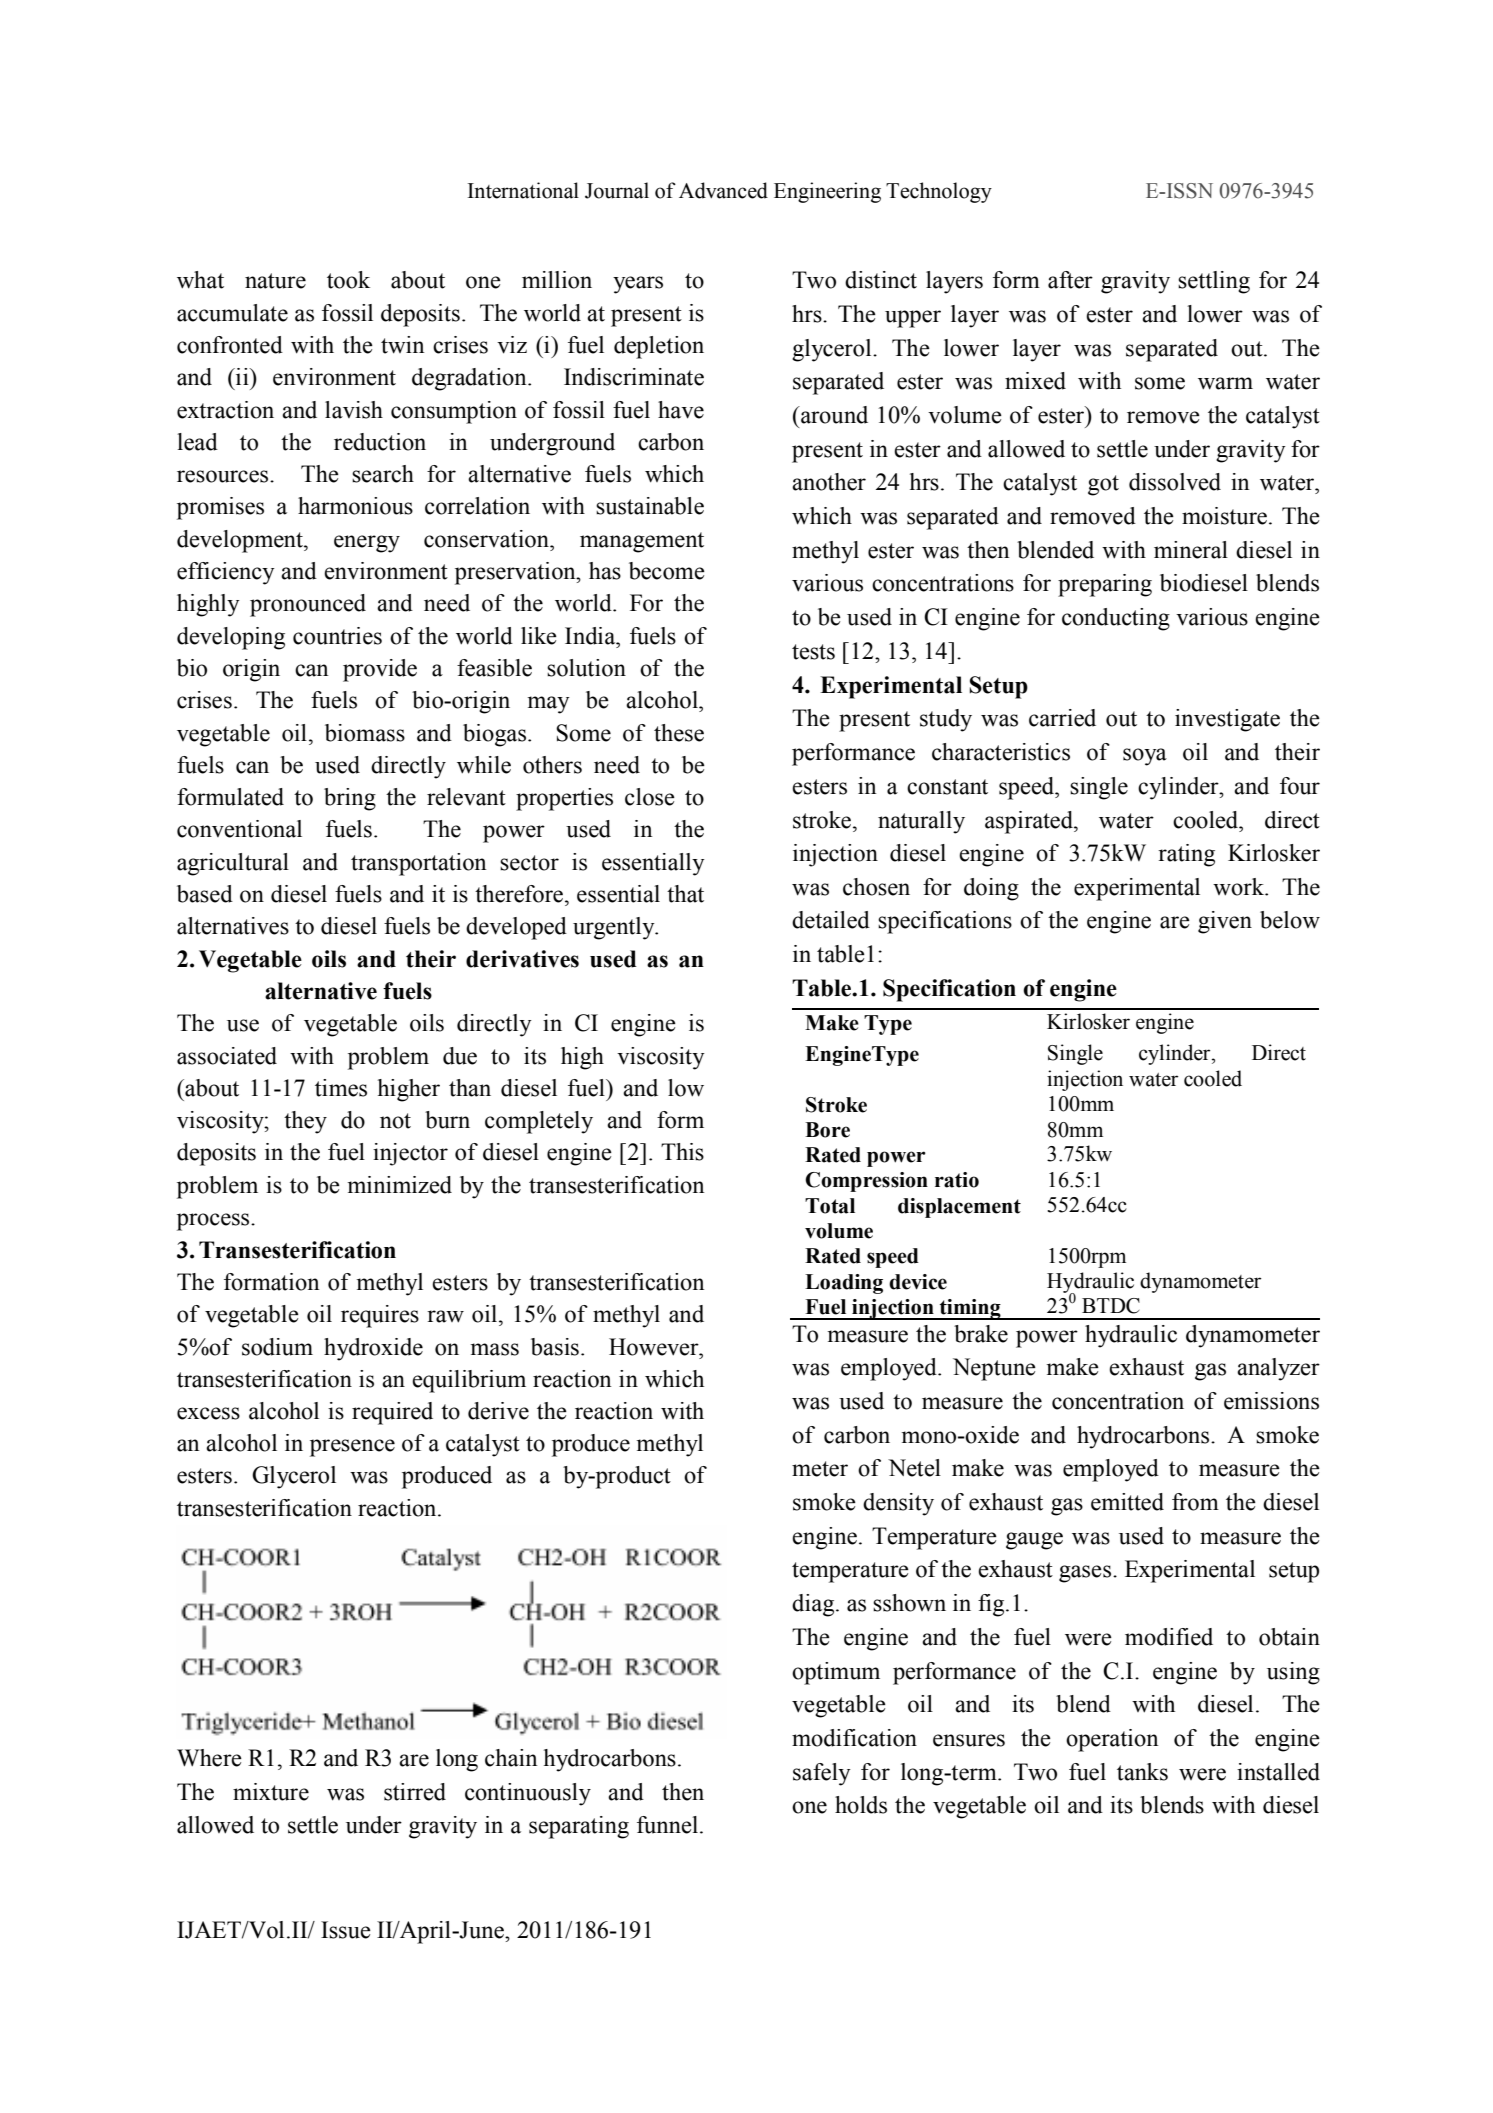 The width and height of the screenshot is (1493, 2113). Describe the element at coordinates (667, 1825) in the screenshot. I see `funnel` at that location.
